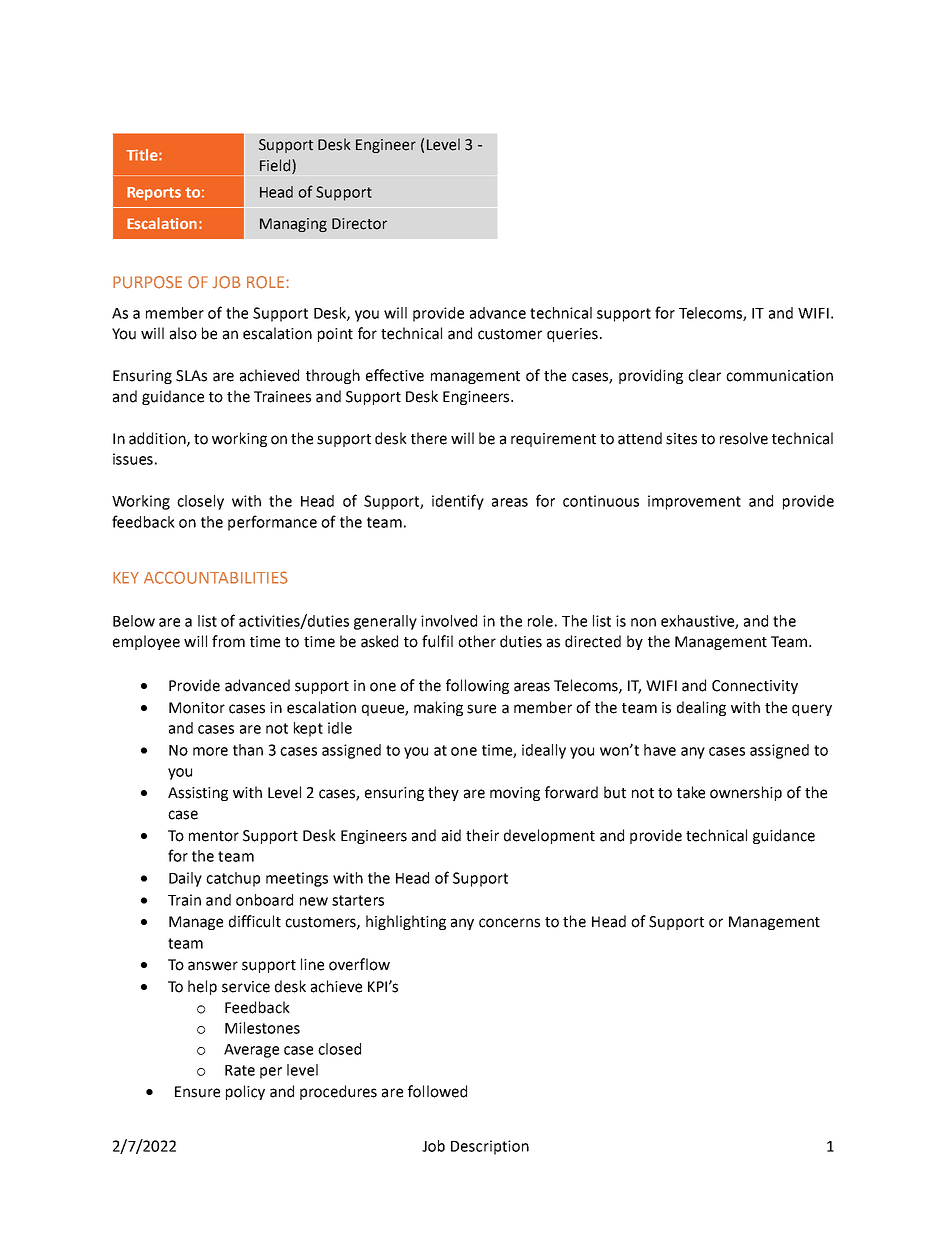  I want to click on clear, so click(704, 375).
